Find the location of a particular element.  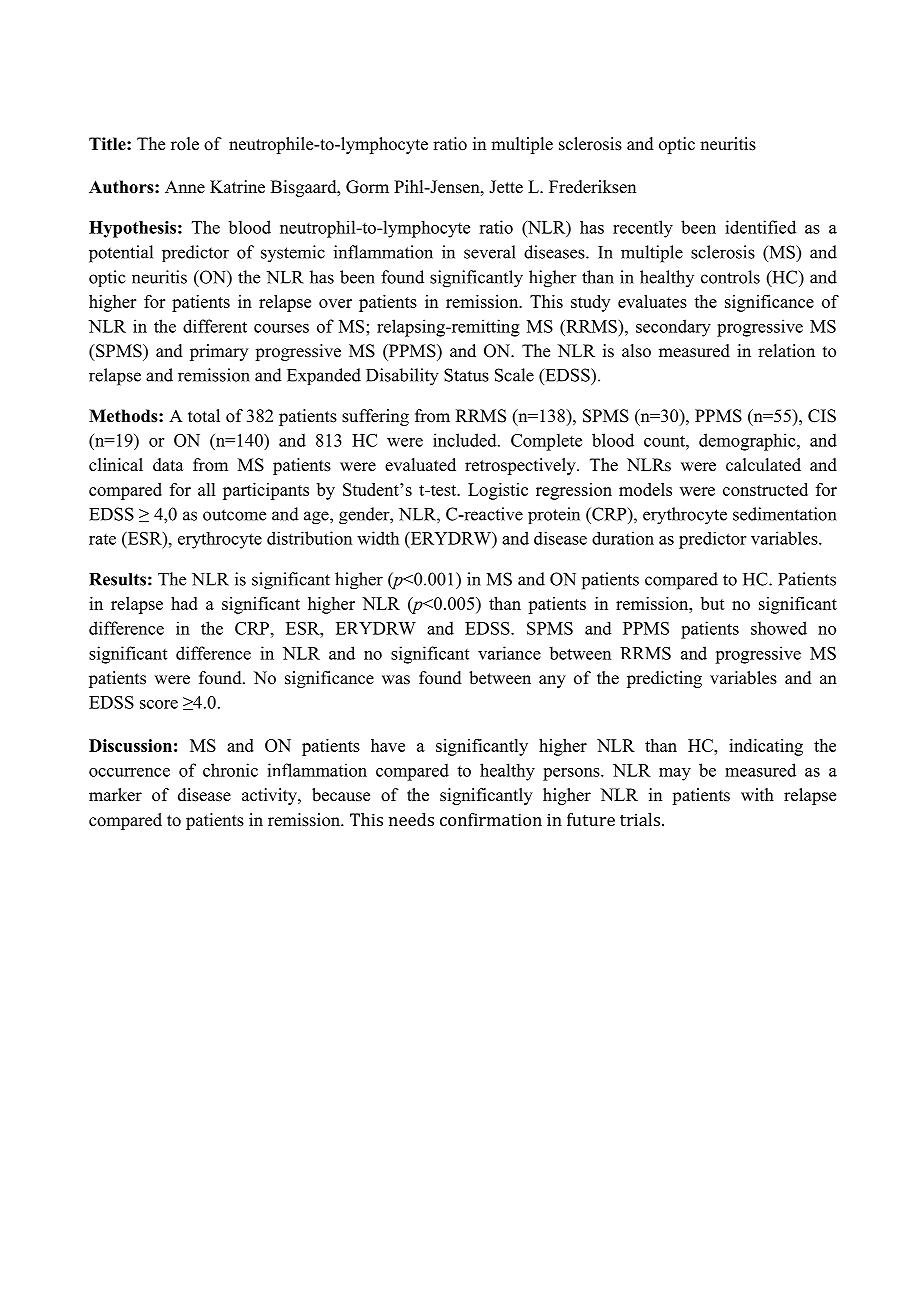

Jette is located at coordinates (506, 187).
